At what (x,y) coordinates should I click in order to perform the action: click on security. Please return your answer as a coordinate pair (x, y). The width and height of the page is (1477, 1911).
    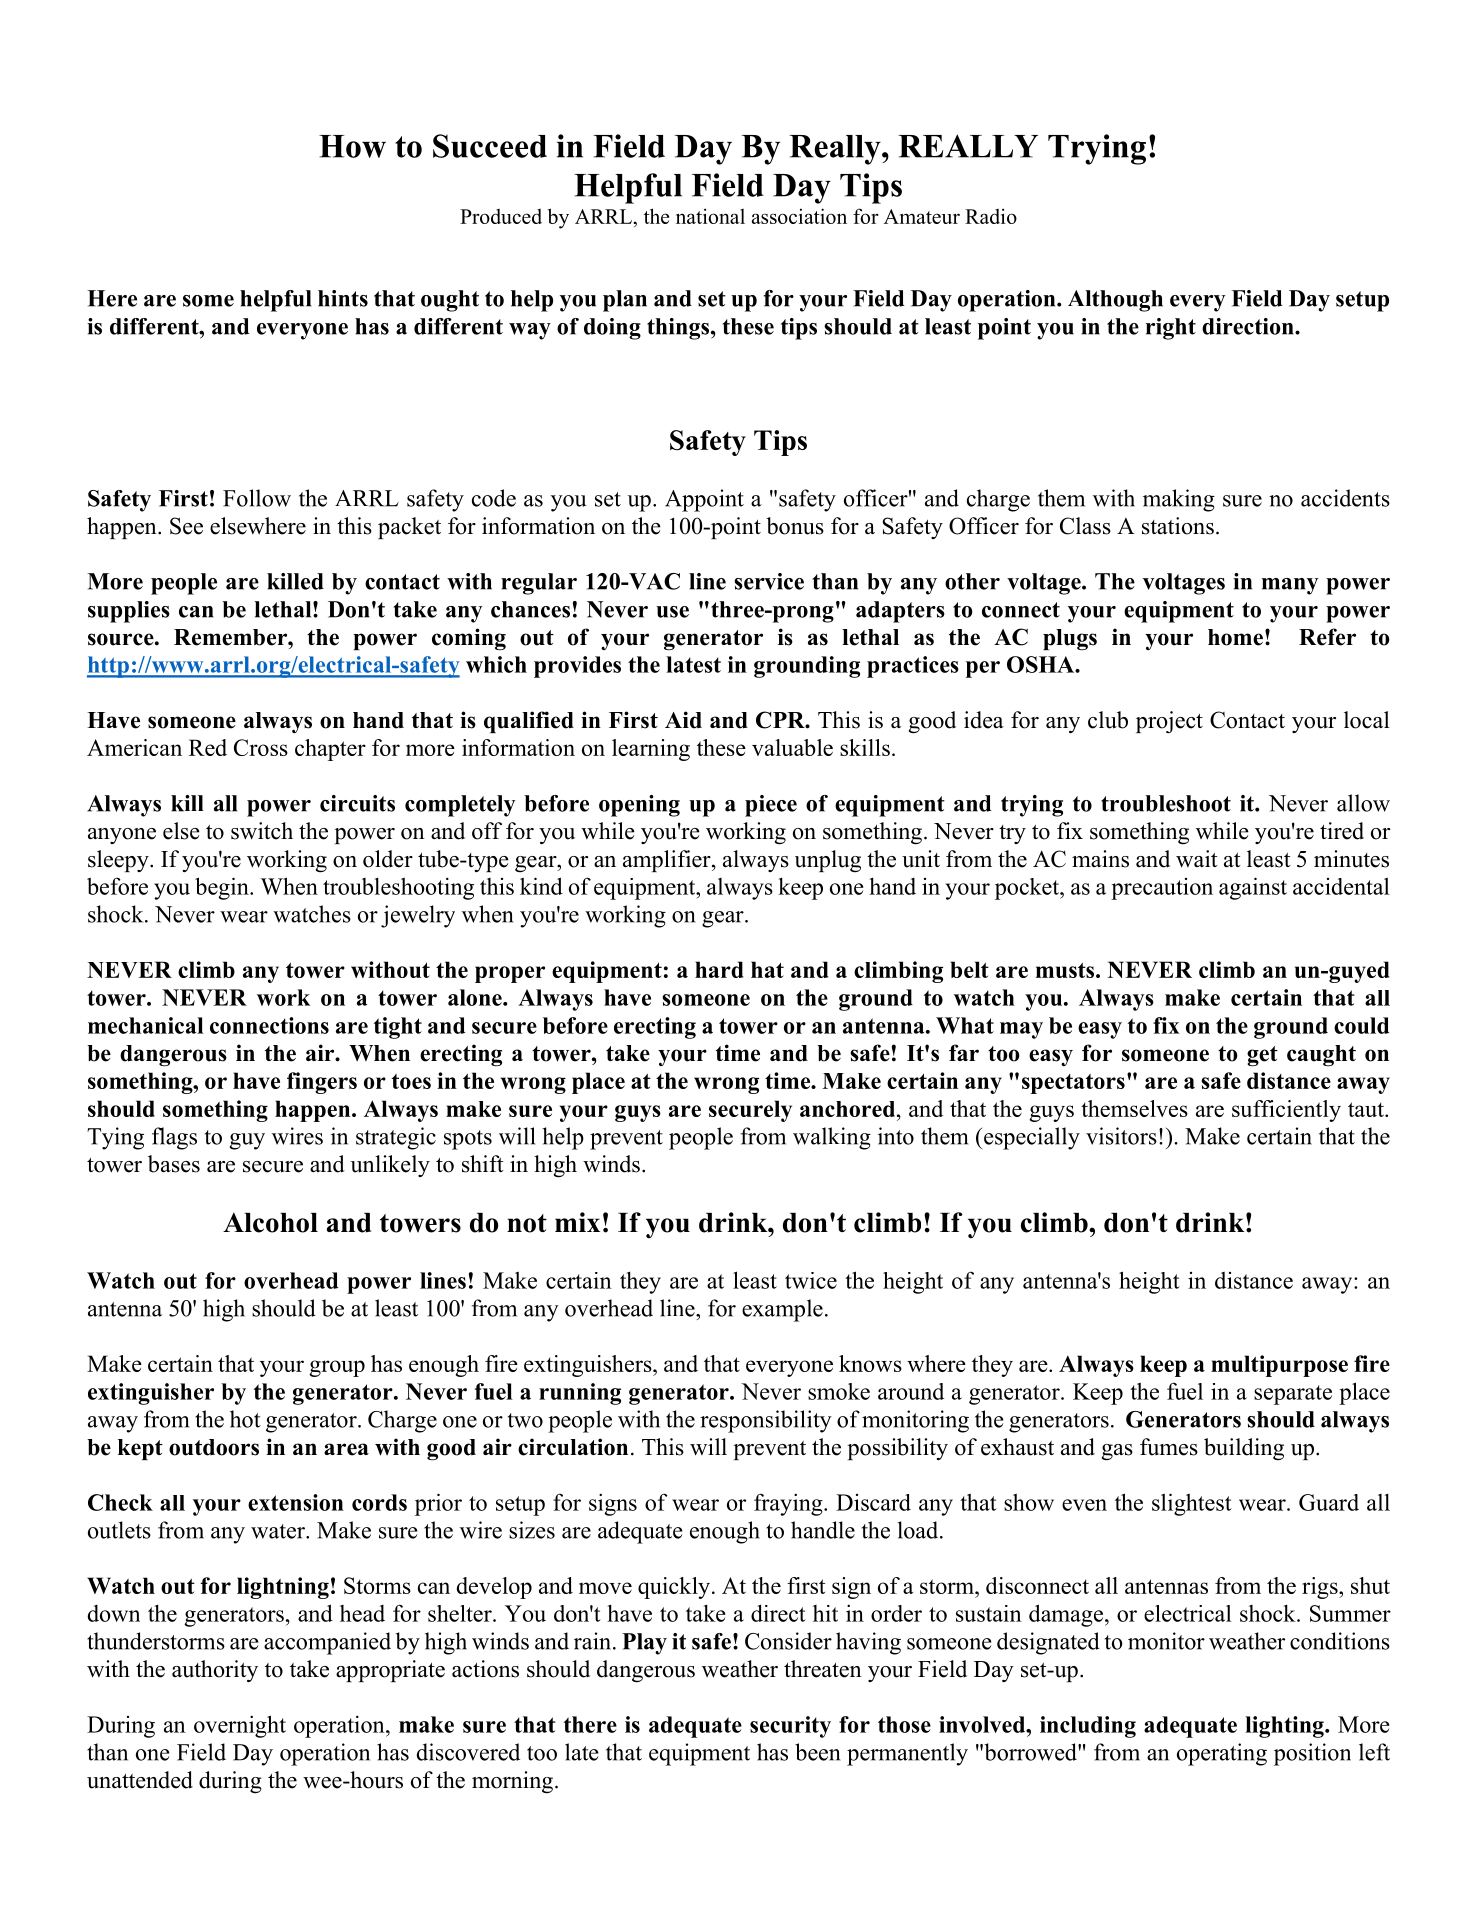
    Looking at the image, I should click on (790, 1727).
